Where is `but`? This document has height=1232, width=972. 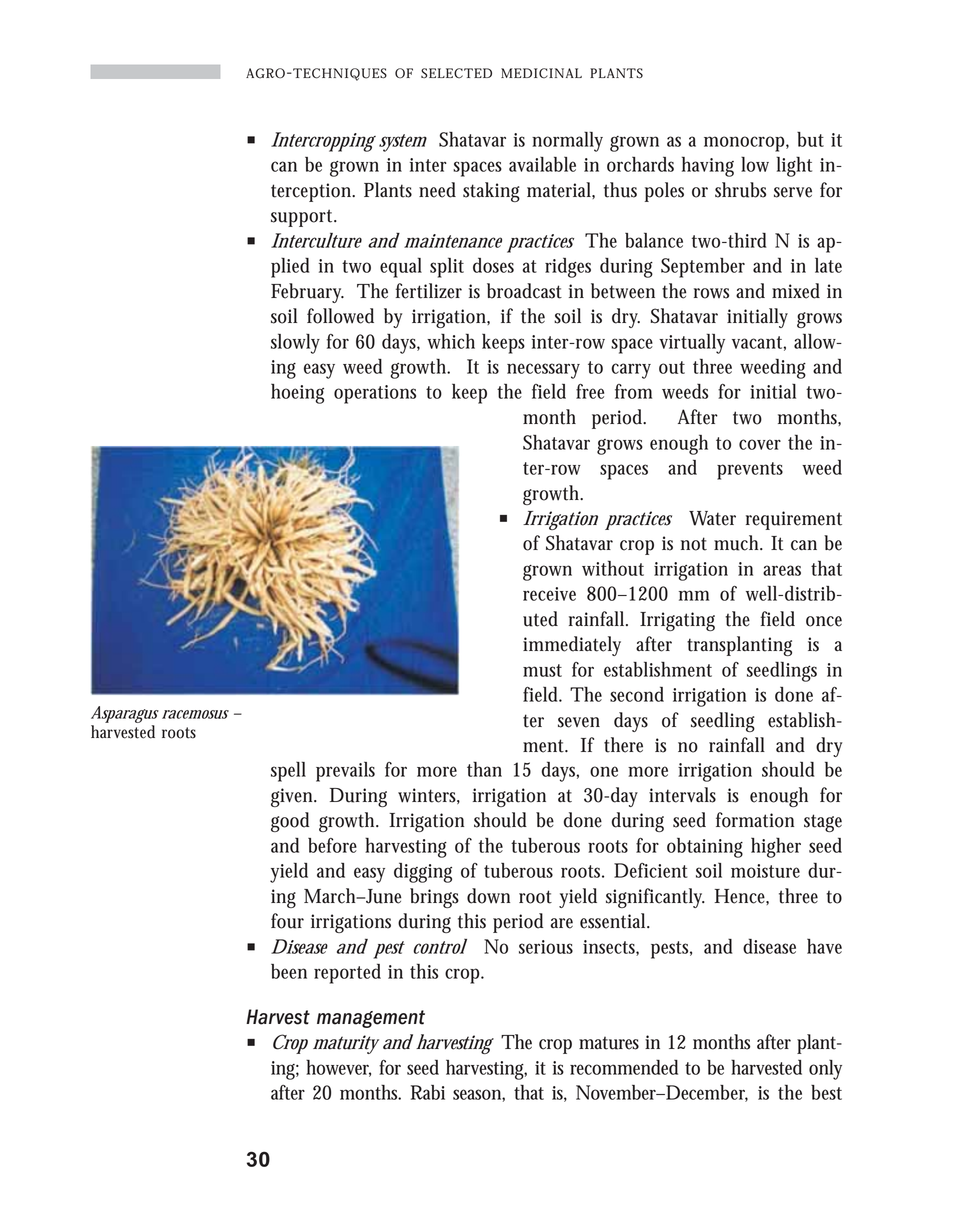 but is located at coordinates (810, 139).
